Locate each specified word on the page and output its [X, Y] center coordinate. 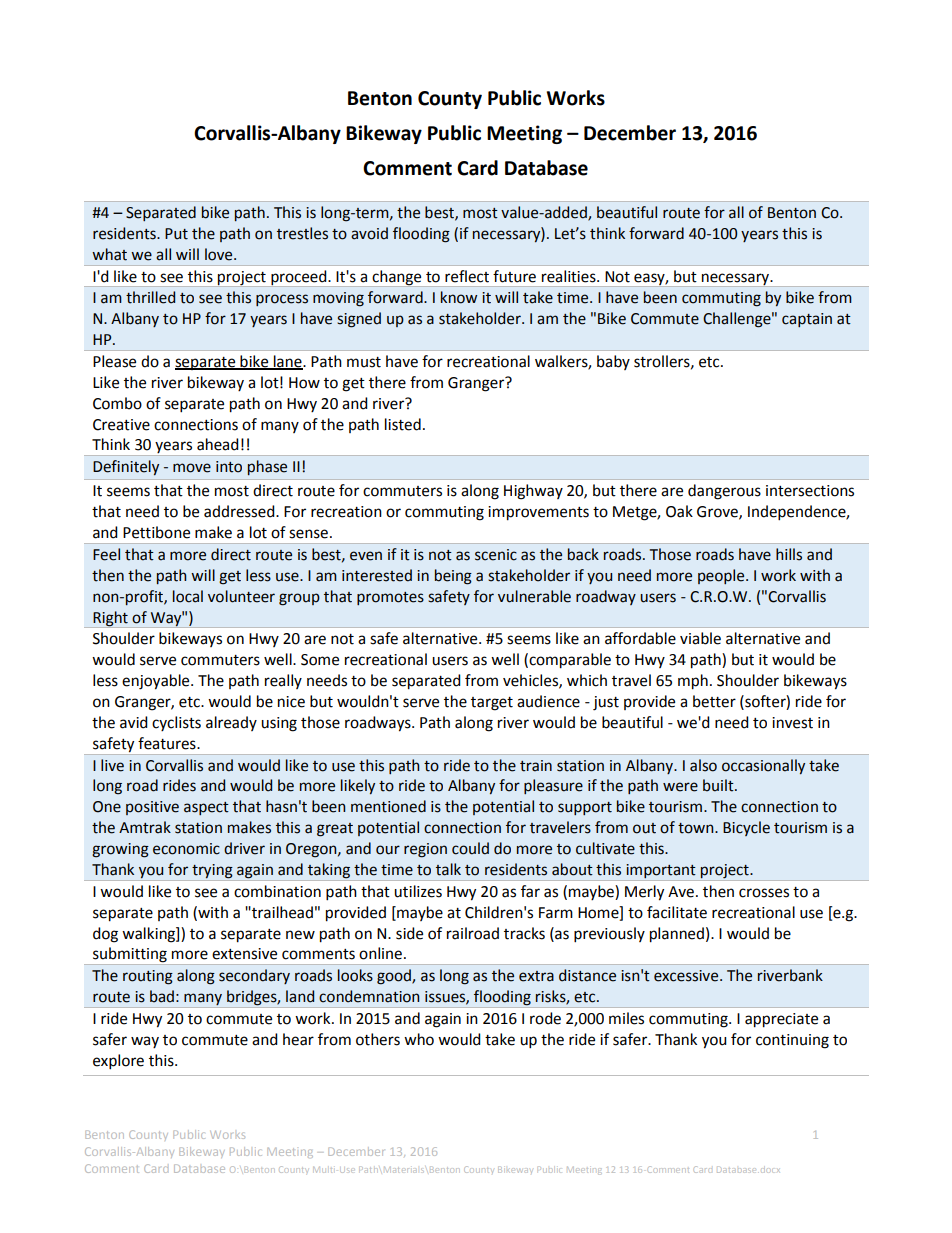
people [722, 576]
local [188, 596]
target [492, 704]
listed [403, 424]
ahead [218, 444]
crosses [764, 893]
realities [570, 276]
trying [212, 871]
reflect [467, 276]
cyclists [176, 723]
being [453, 577]
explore [118, 1062]
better [714, 701]
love [220, 254]
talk [448, 869]
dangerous [724, 492]
